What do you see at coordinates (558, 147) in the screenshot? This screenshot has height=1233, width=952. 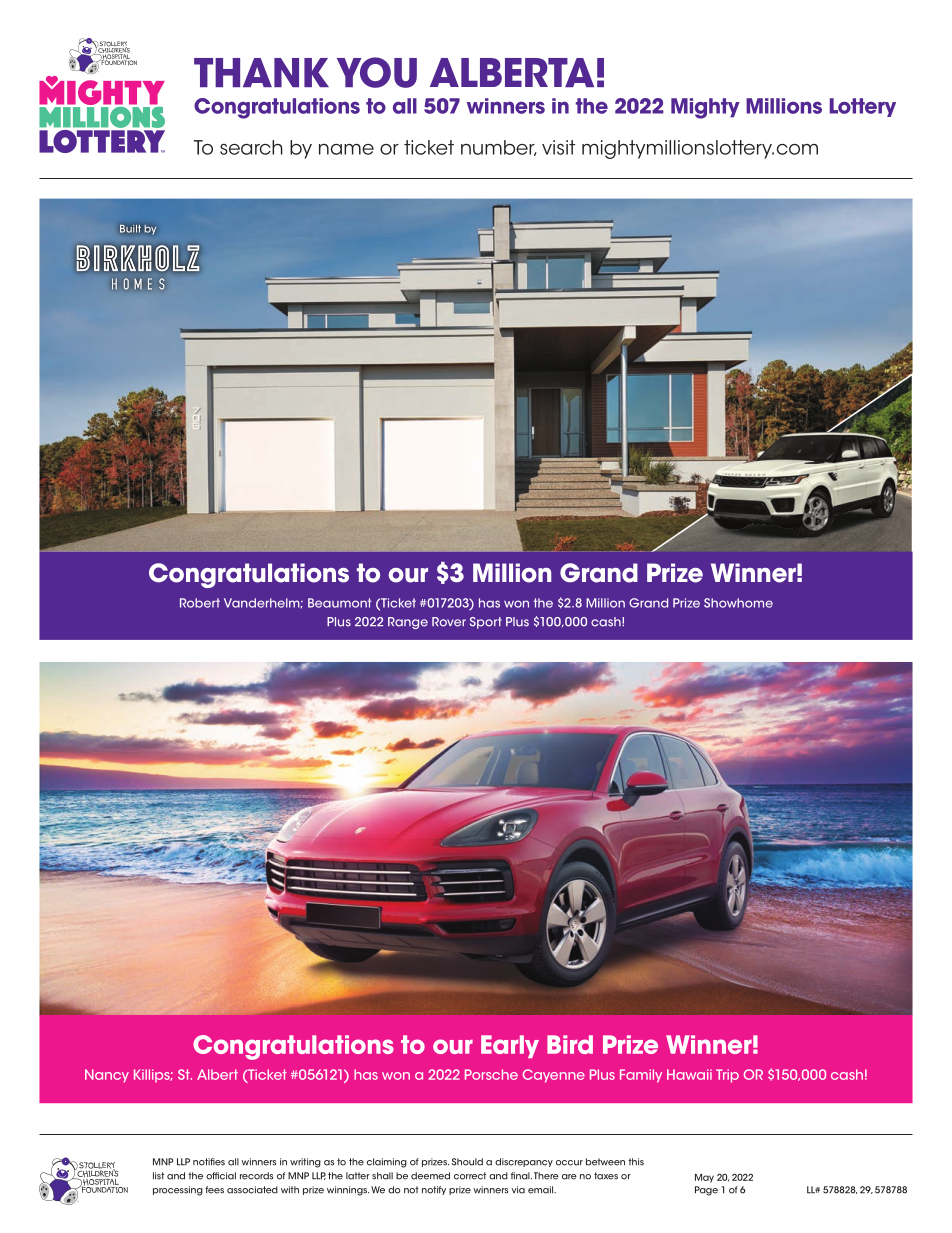 I see `visit` at bounding box center [558, 147].
